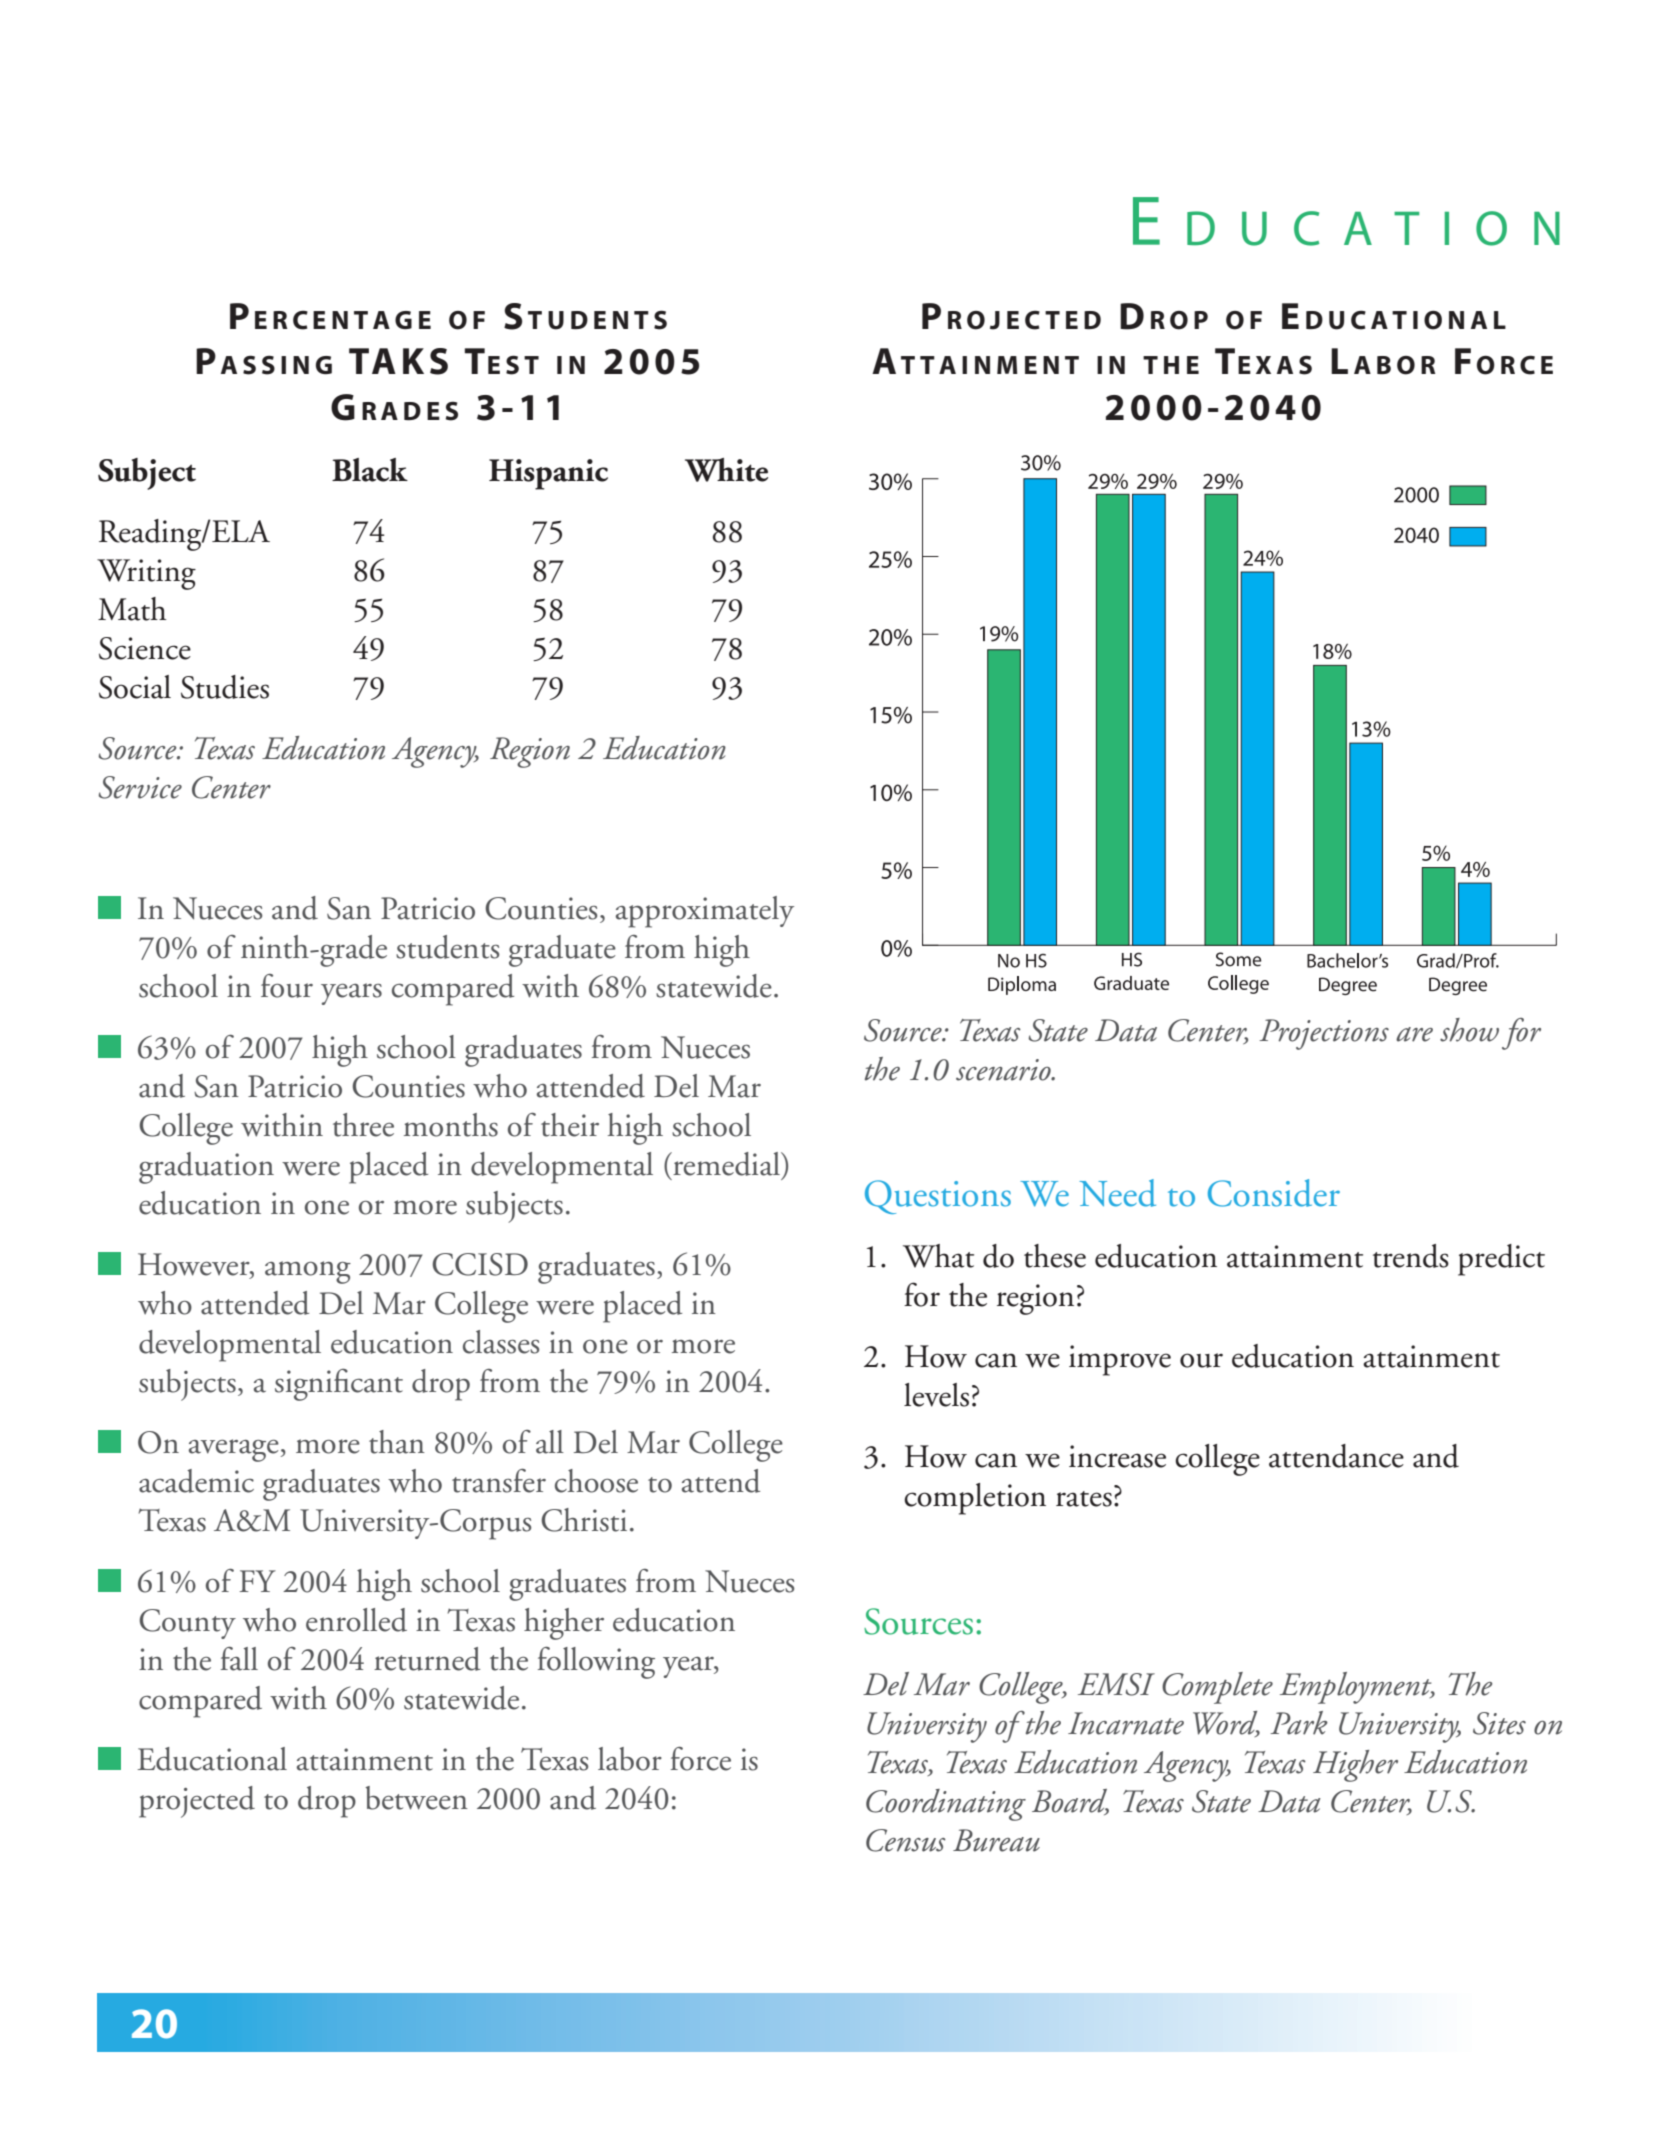  Describe the element at coordinates (1117, 1456) in the screenshot. I see `increase` at that location.
